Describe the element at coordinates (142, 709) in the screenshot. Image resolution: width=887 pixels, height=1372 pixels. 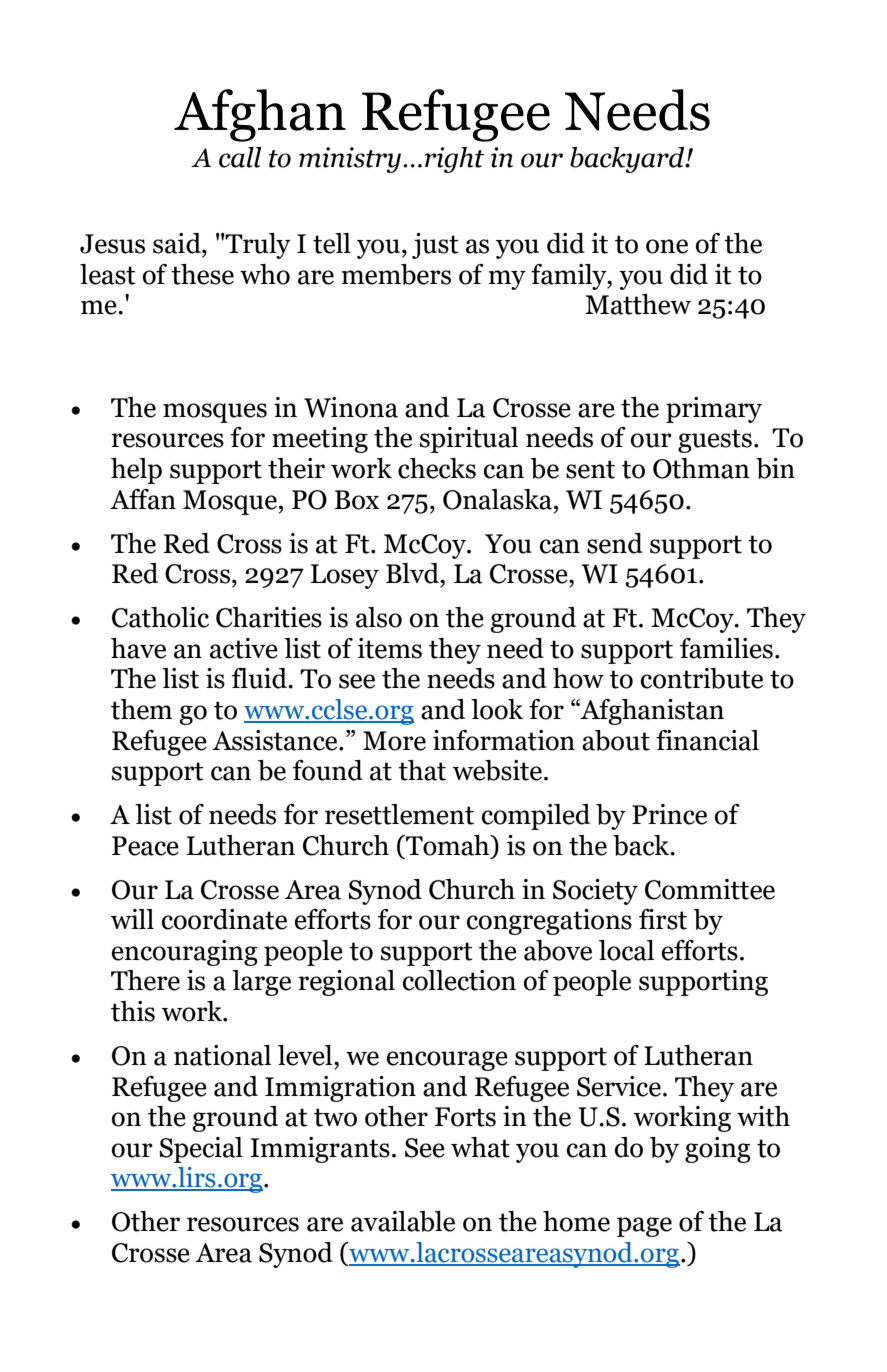
I see `them` at that location.
